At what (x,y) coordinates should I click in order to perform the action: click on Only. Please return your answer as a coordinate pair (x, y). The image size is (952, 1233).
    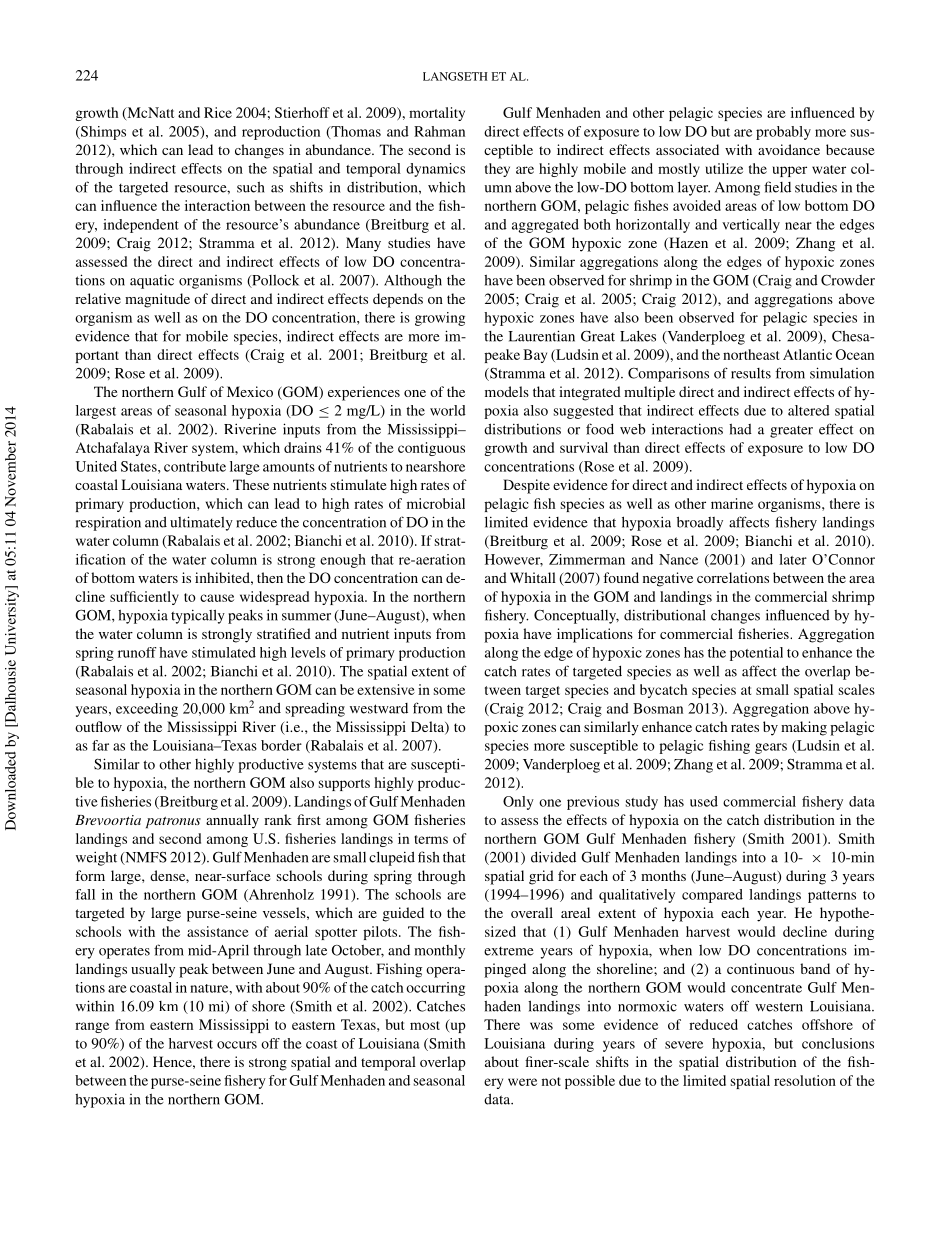
    Looking at the image, I should click on (518, 803).
